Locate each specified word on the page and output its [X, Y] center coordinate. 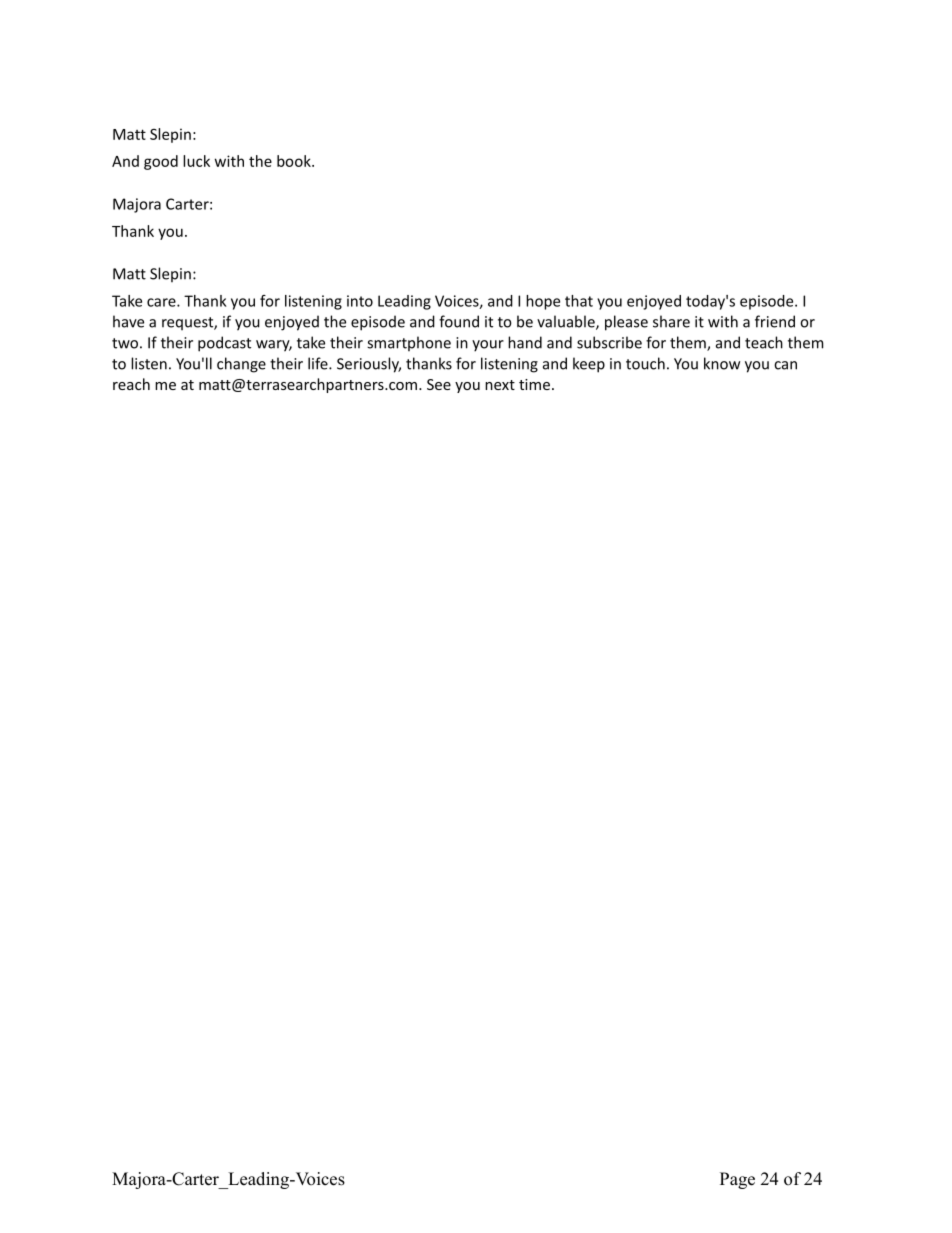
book [295, 161]
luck [196, 161]
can [785, 365]
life [319, 363]
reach [131, 384]
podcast [224, 344]
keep [589, 365]
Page [737, 1180]
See [439, 384]
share [671, 321]
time [534, 384]
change [241, 365]
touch [645, 363]
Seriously [369, 365]
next [500, 385]
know [722, 363]
